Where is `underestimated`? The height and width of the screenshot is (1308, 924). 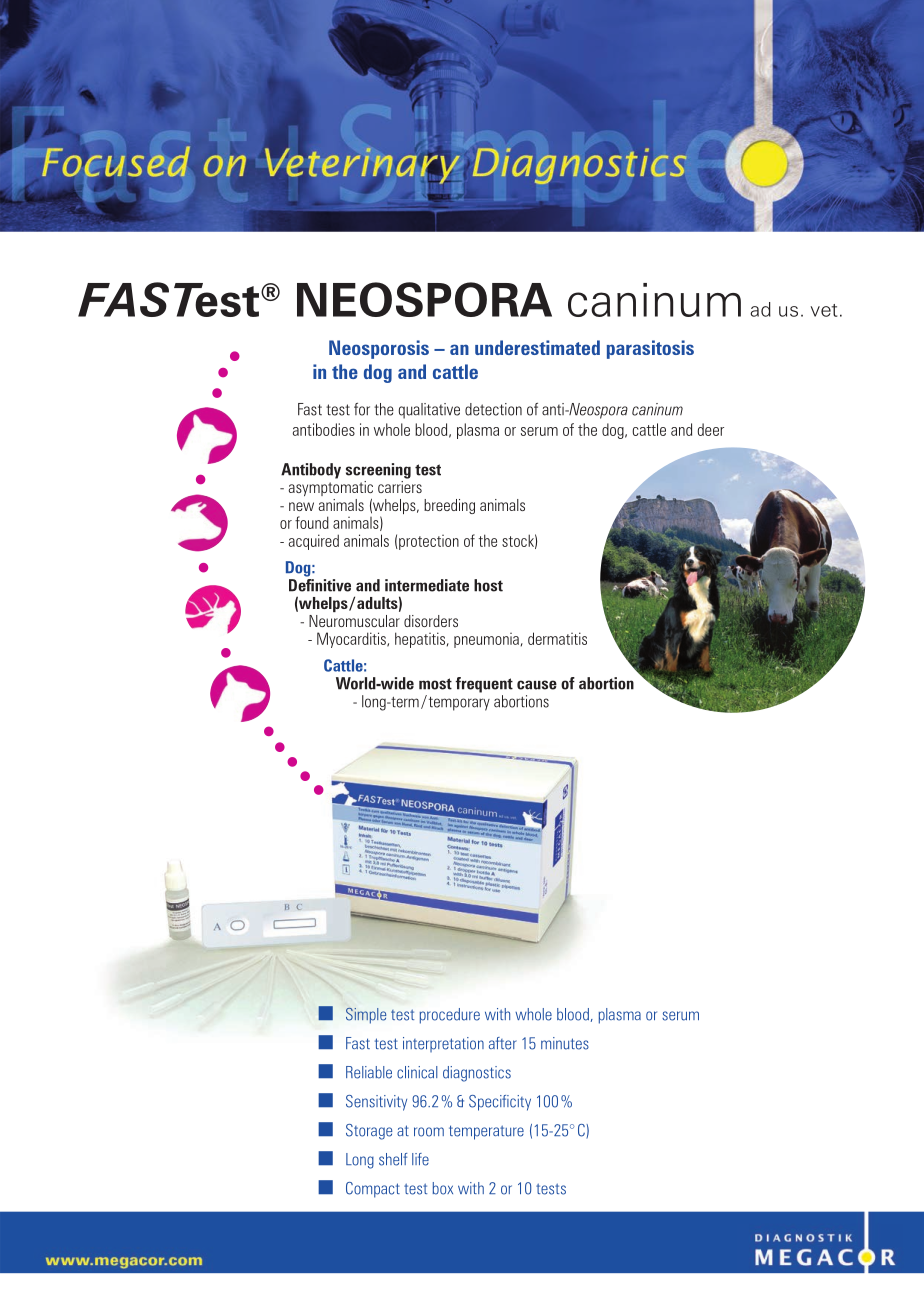
underestimated is located at coordinates (537, 347).
